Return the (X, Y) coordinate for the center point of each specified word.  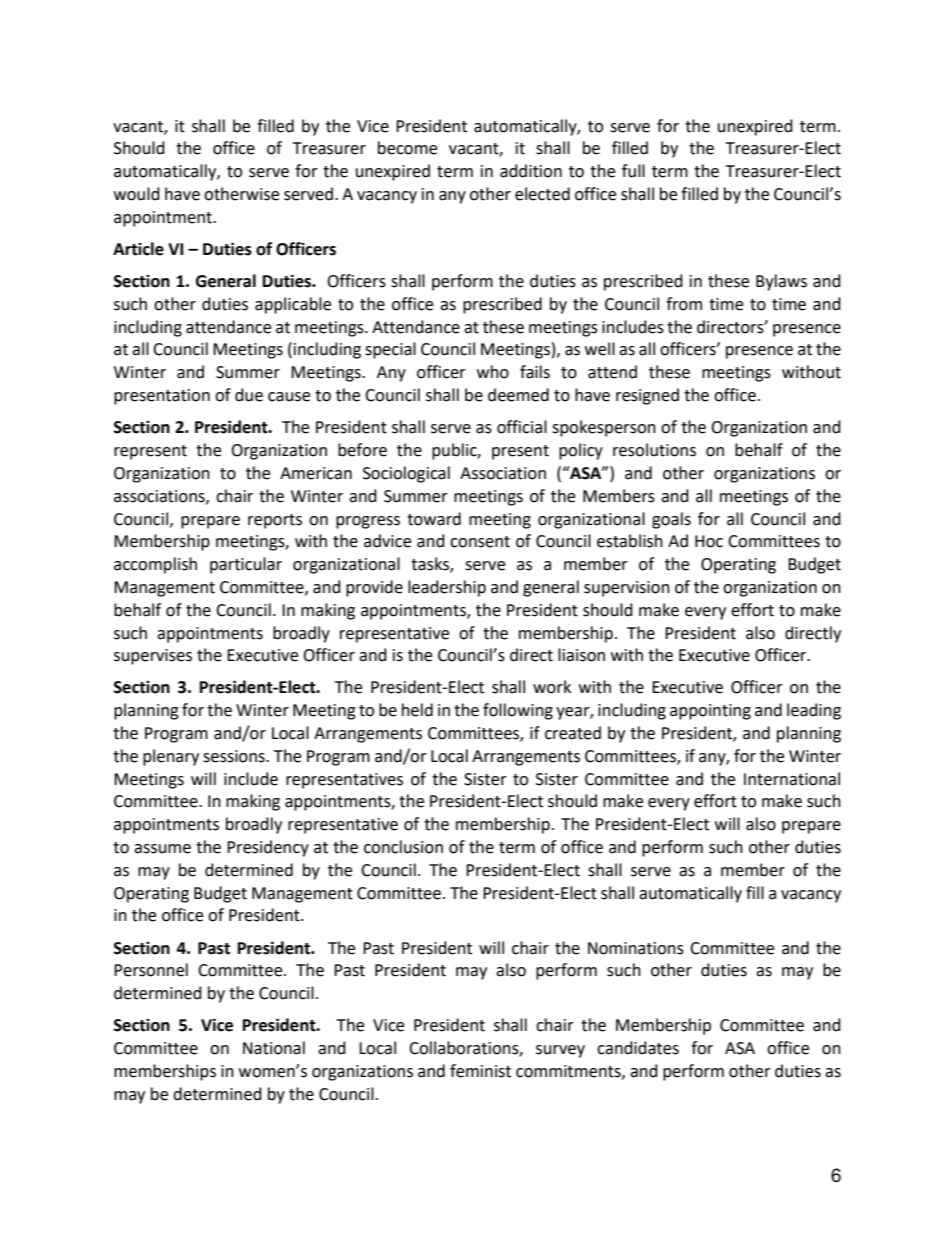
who (493, 372)
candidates (638, 1048)
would (137, 194)
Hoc (709, 541)
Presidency (268, 848)
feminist (480, 1071)
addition (531, 171)
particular (246, 565)
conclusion (403, 847)
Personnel (151, 970)
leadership (447, 588)
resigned (647, 396)
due (249, 395)
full (633, 171)
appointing (710, 712)
